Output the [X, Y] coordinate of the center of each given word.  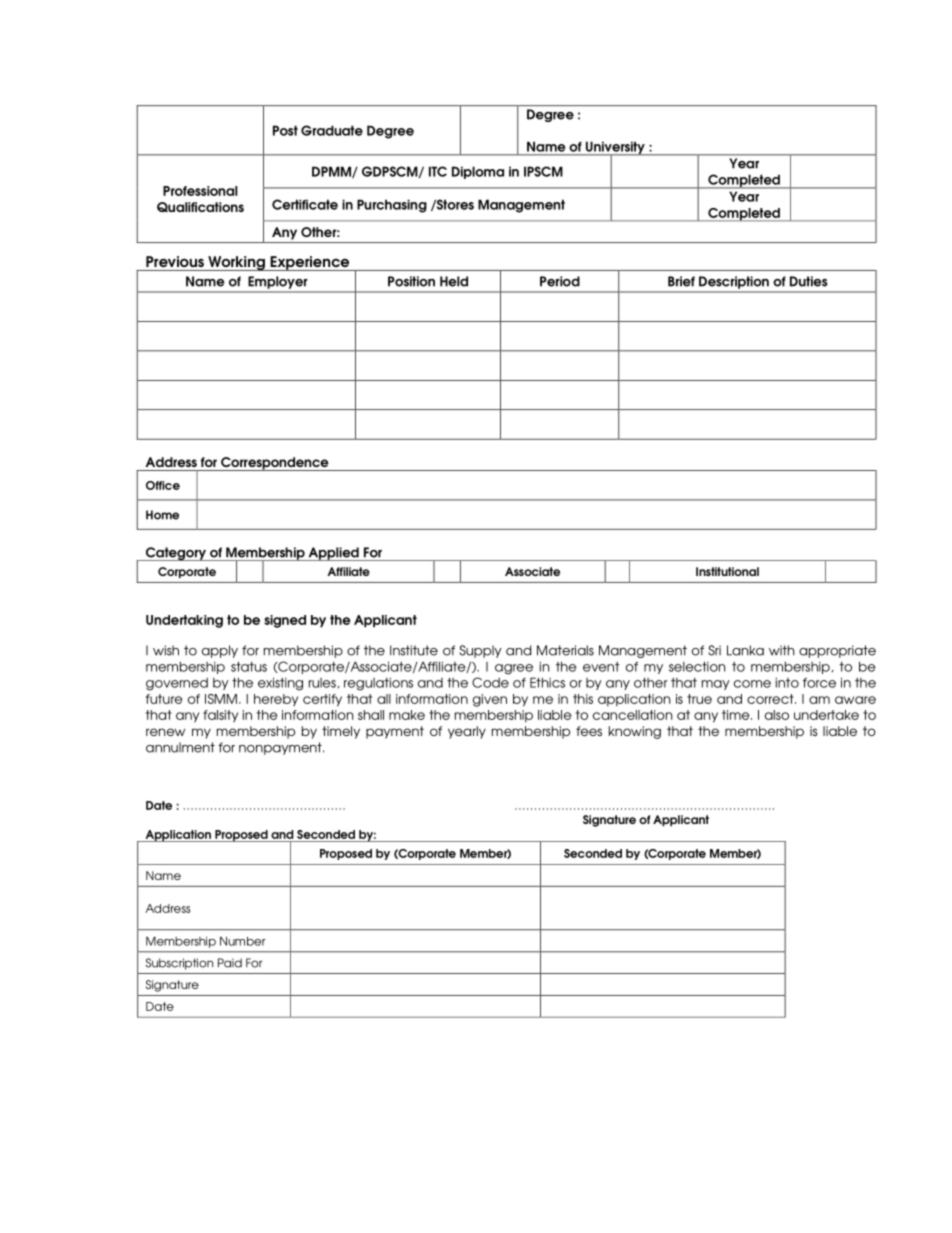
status [249, 666]
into [787, 683]
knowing [635, 732]
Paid [230, 963]
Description [734, 282]
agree [514, 669]
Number [242, 941]
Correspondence [275, 464]
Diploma [478, 172]
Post [285, 130]
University [615, 148]
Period [560, 281]
